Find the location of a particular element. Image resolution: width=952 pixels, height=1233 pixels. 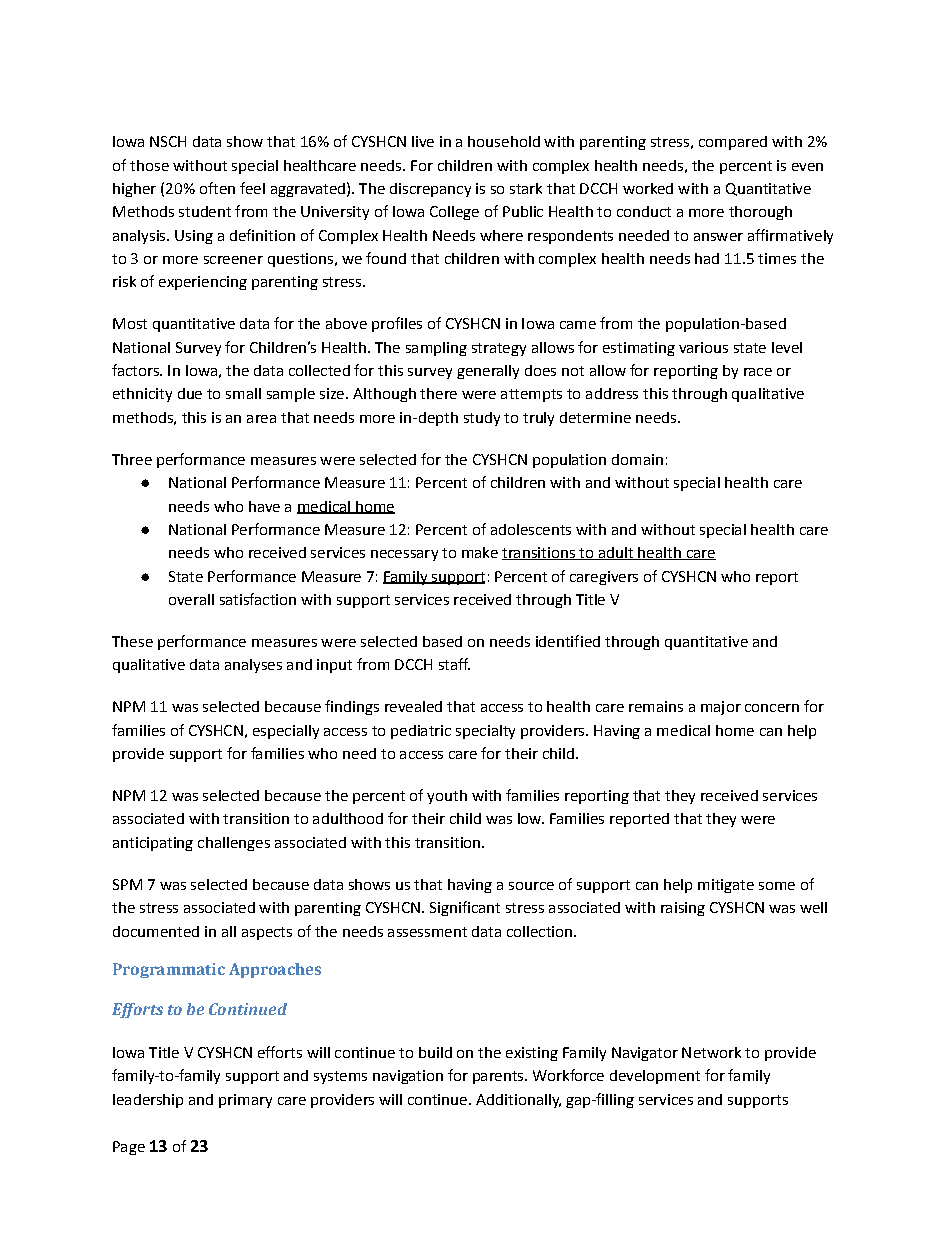

discrepancy is located at coordinates (430, 190).
